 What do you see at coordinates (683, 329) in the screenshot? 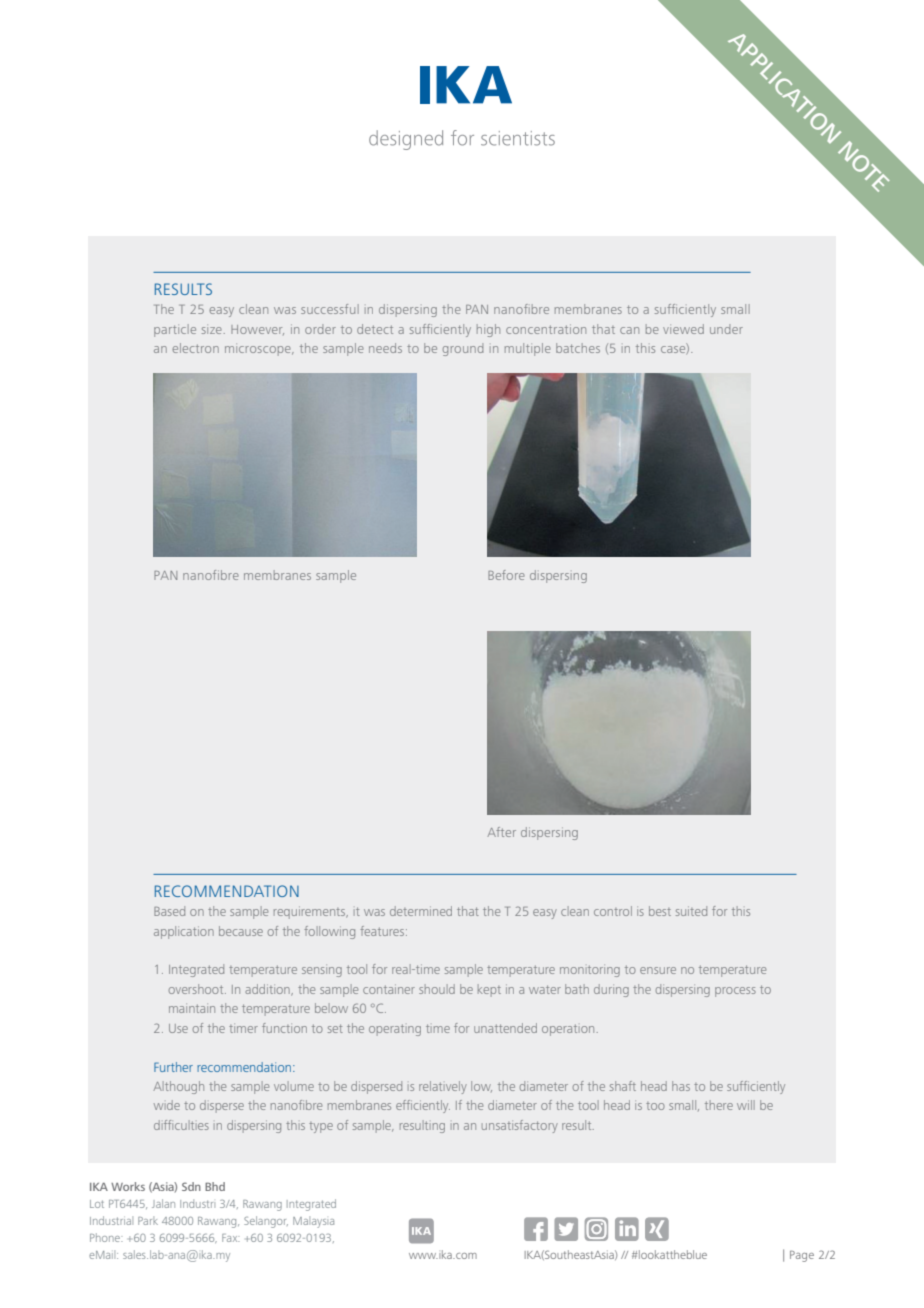
I see `viewed` at bounding box center [683, 329].
